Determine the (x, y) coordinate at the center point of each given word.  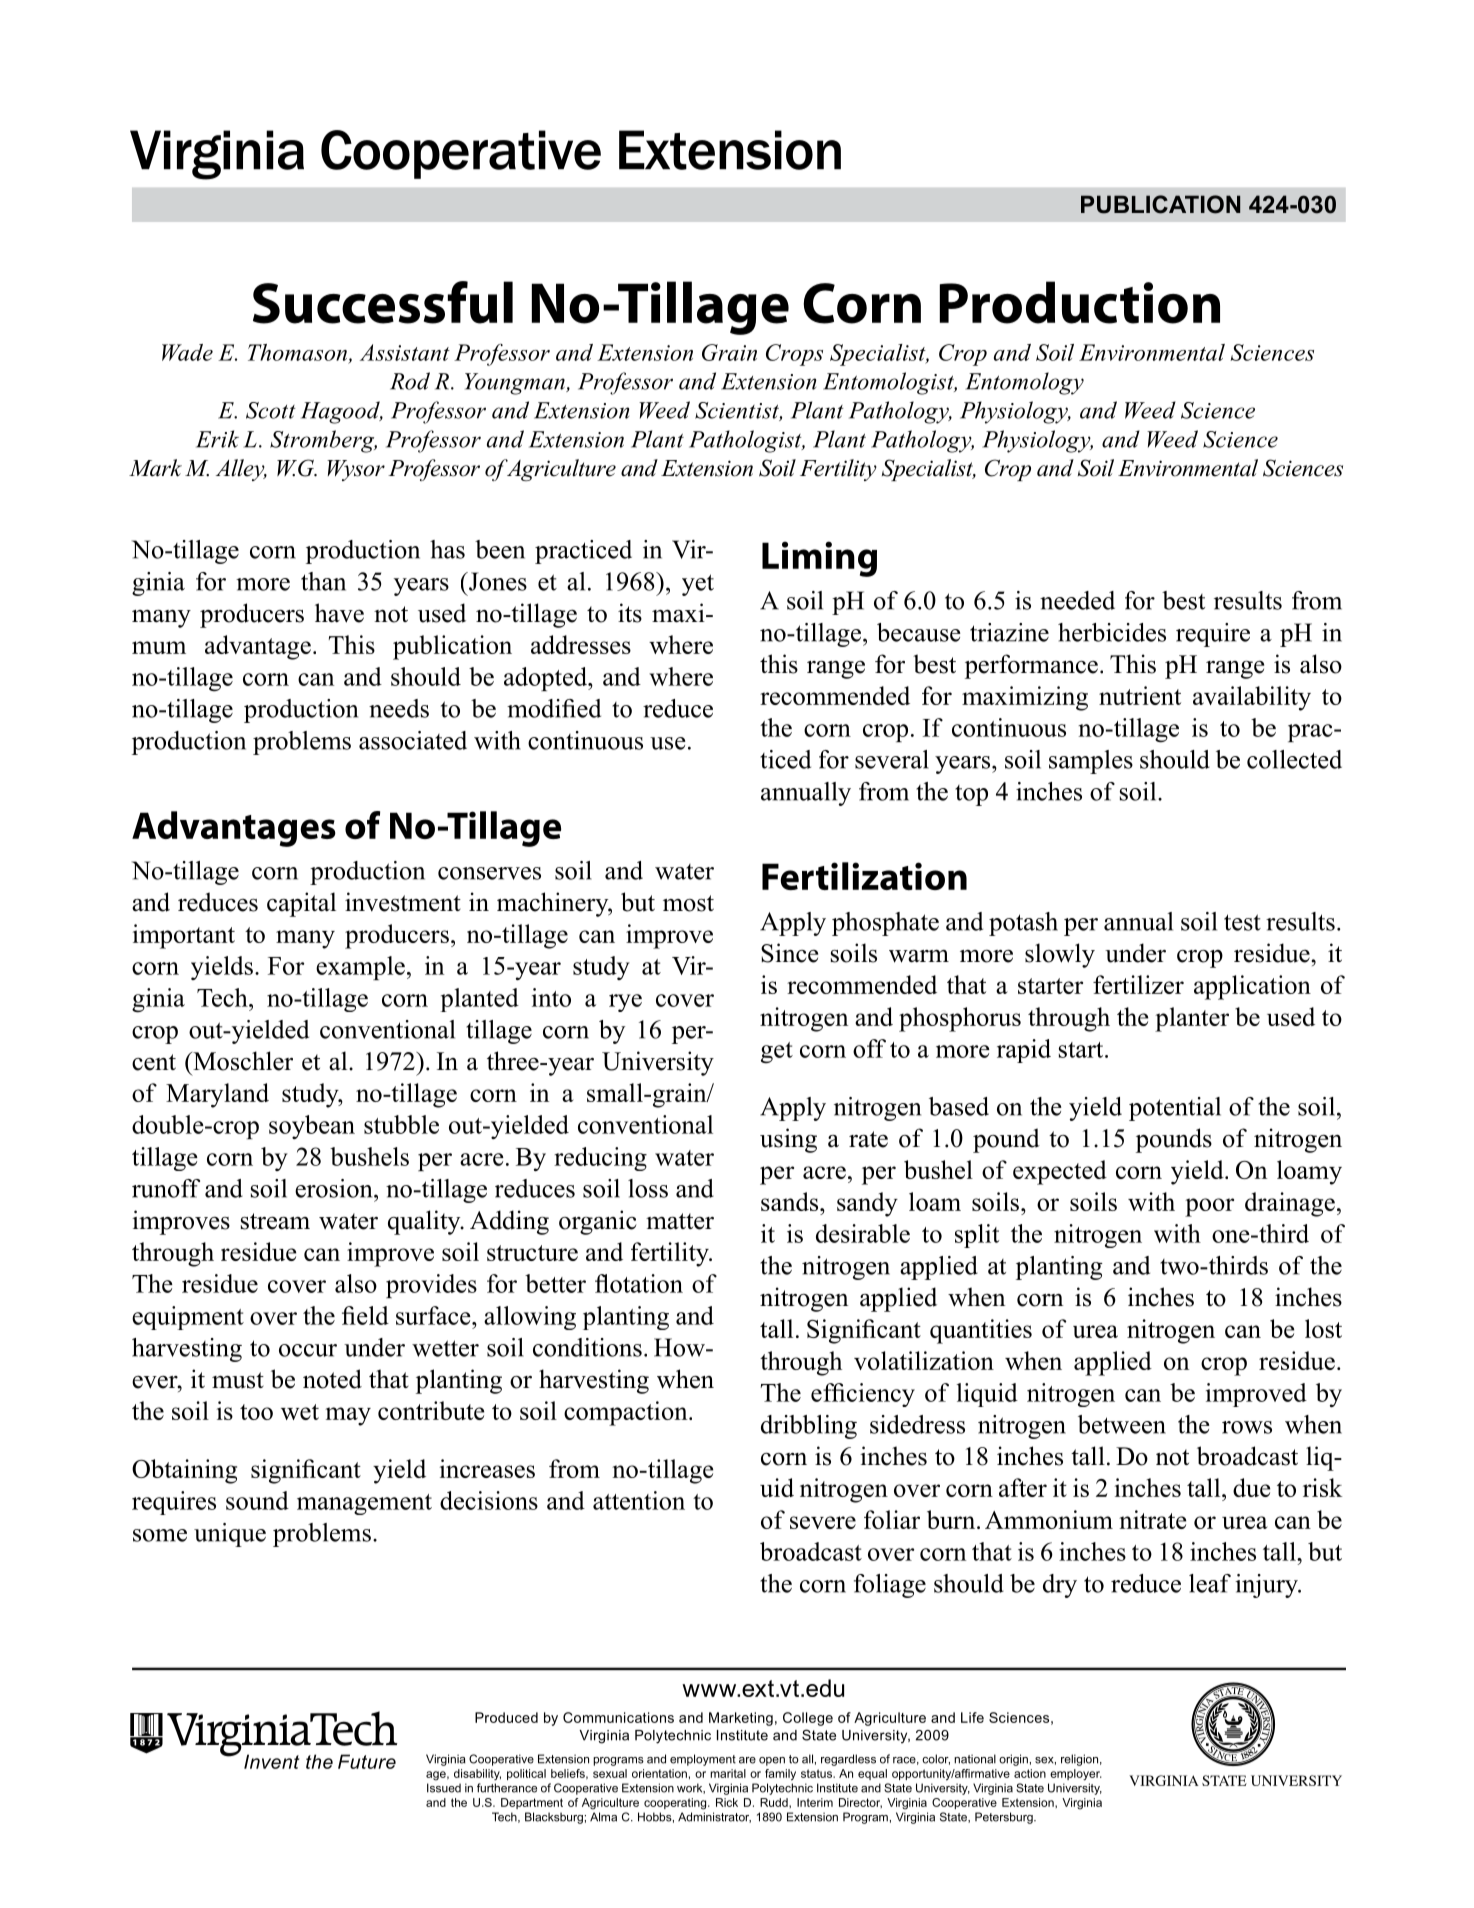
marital (728, 1773)
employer (1076, 1775)
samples (1091, 762)
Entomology (1025, 383)
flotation (639, 1283)
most (688, 903)
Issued (444, 1788)
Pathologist (746, 441)
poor (1209, 1207)
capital (301, 904)
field (365, 1315)
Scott (271, 410)
